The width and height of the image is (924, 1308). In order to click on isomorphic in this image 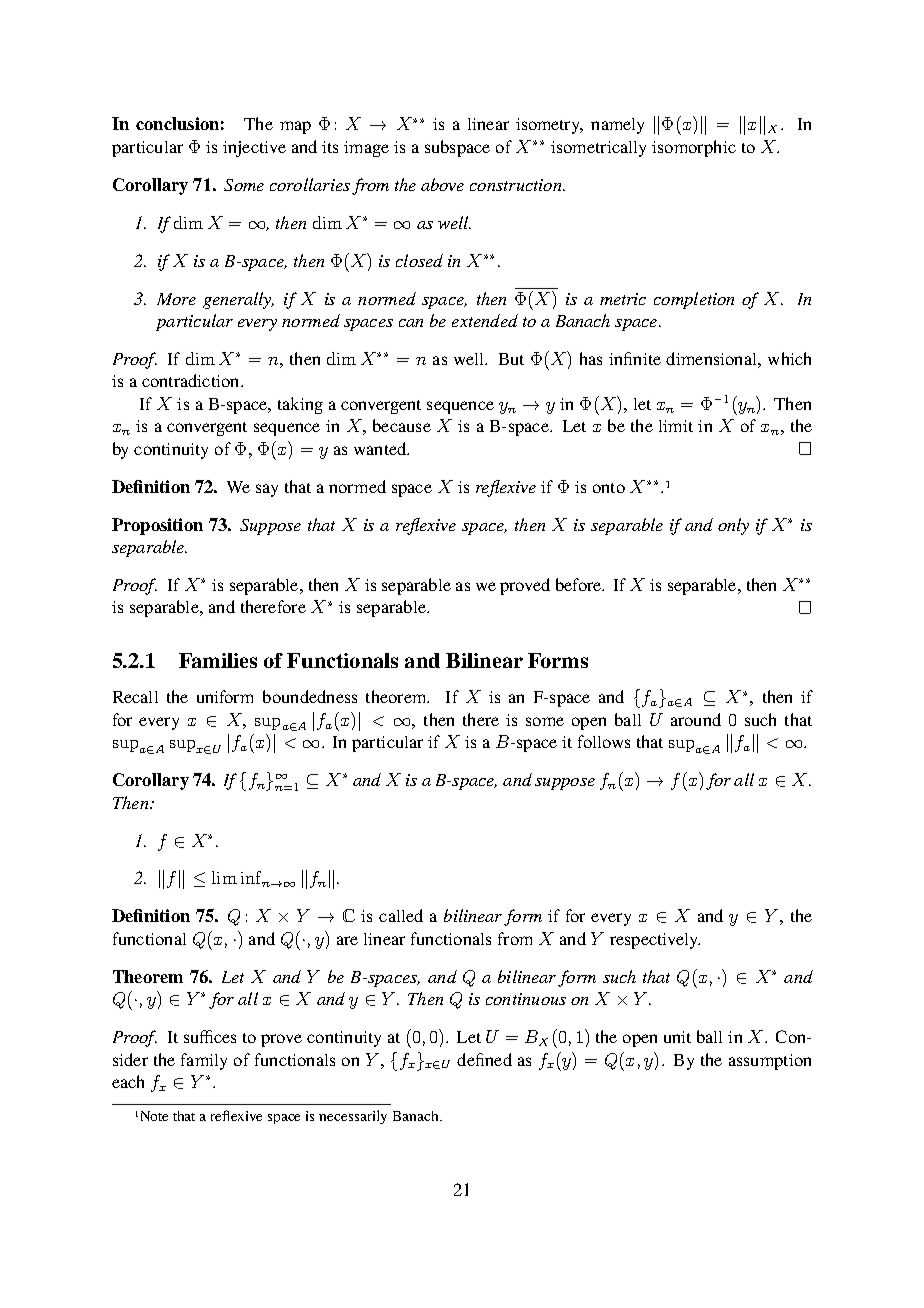, I will do `click(694, 148)`.
